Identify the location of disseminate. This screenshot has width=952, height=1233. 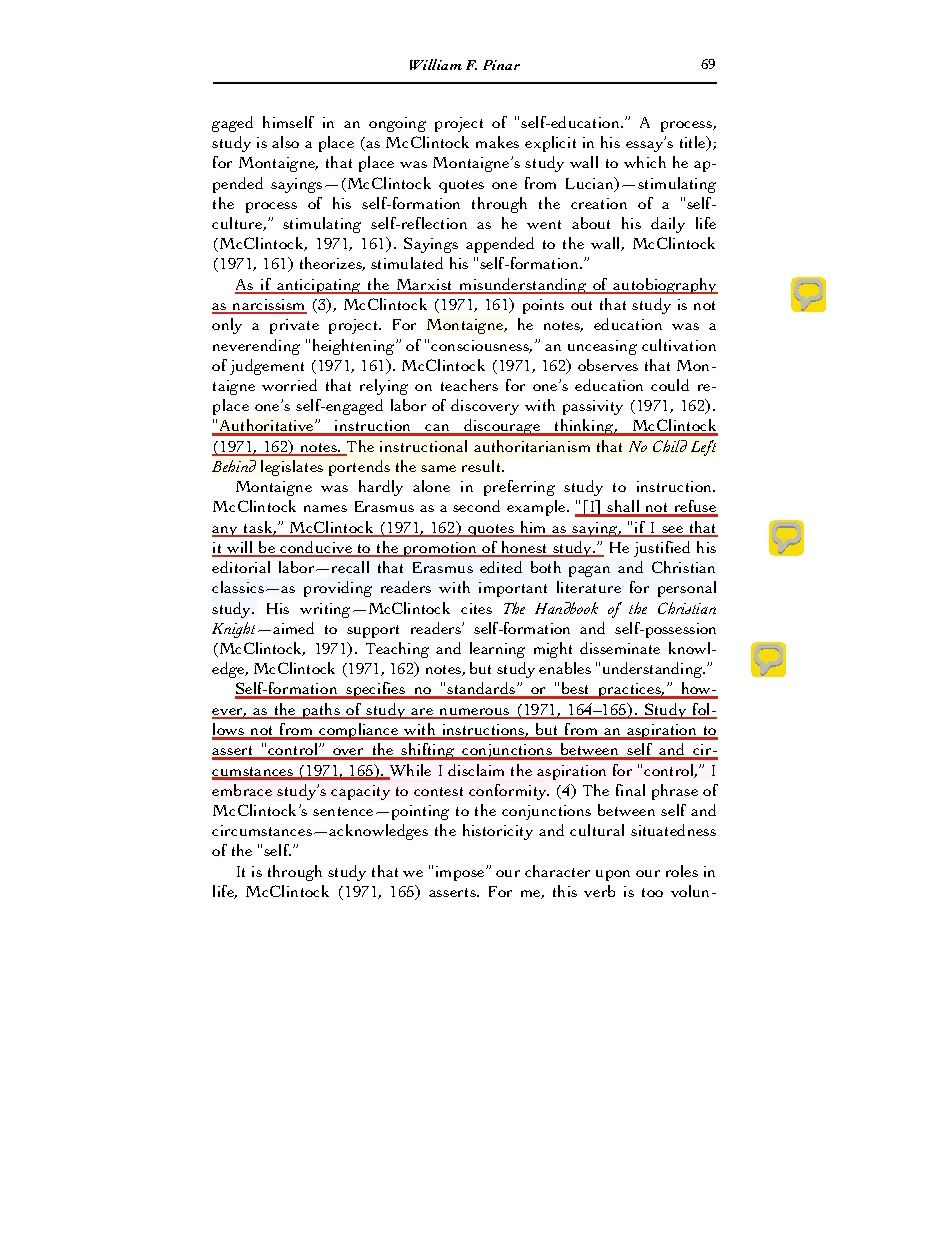
(620, 648).
